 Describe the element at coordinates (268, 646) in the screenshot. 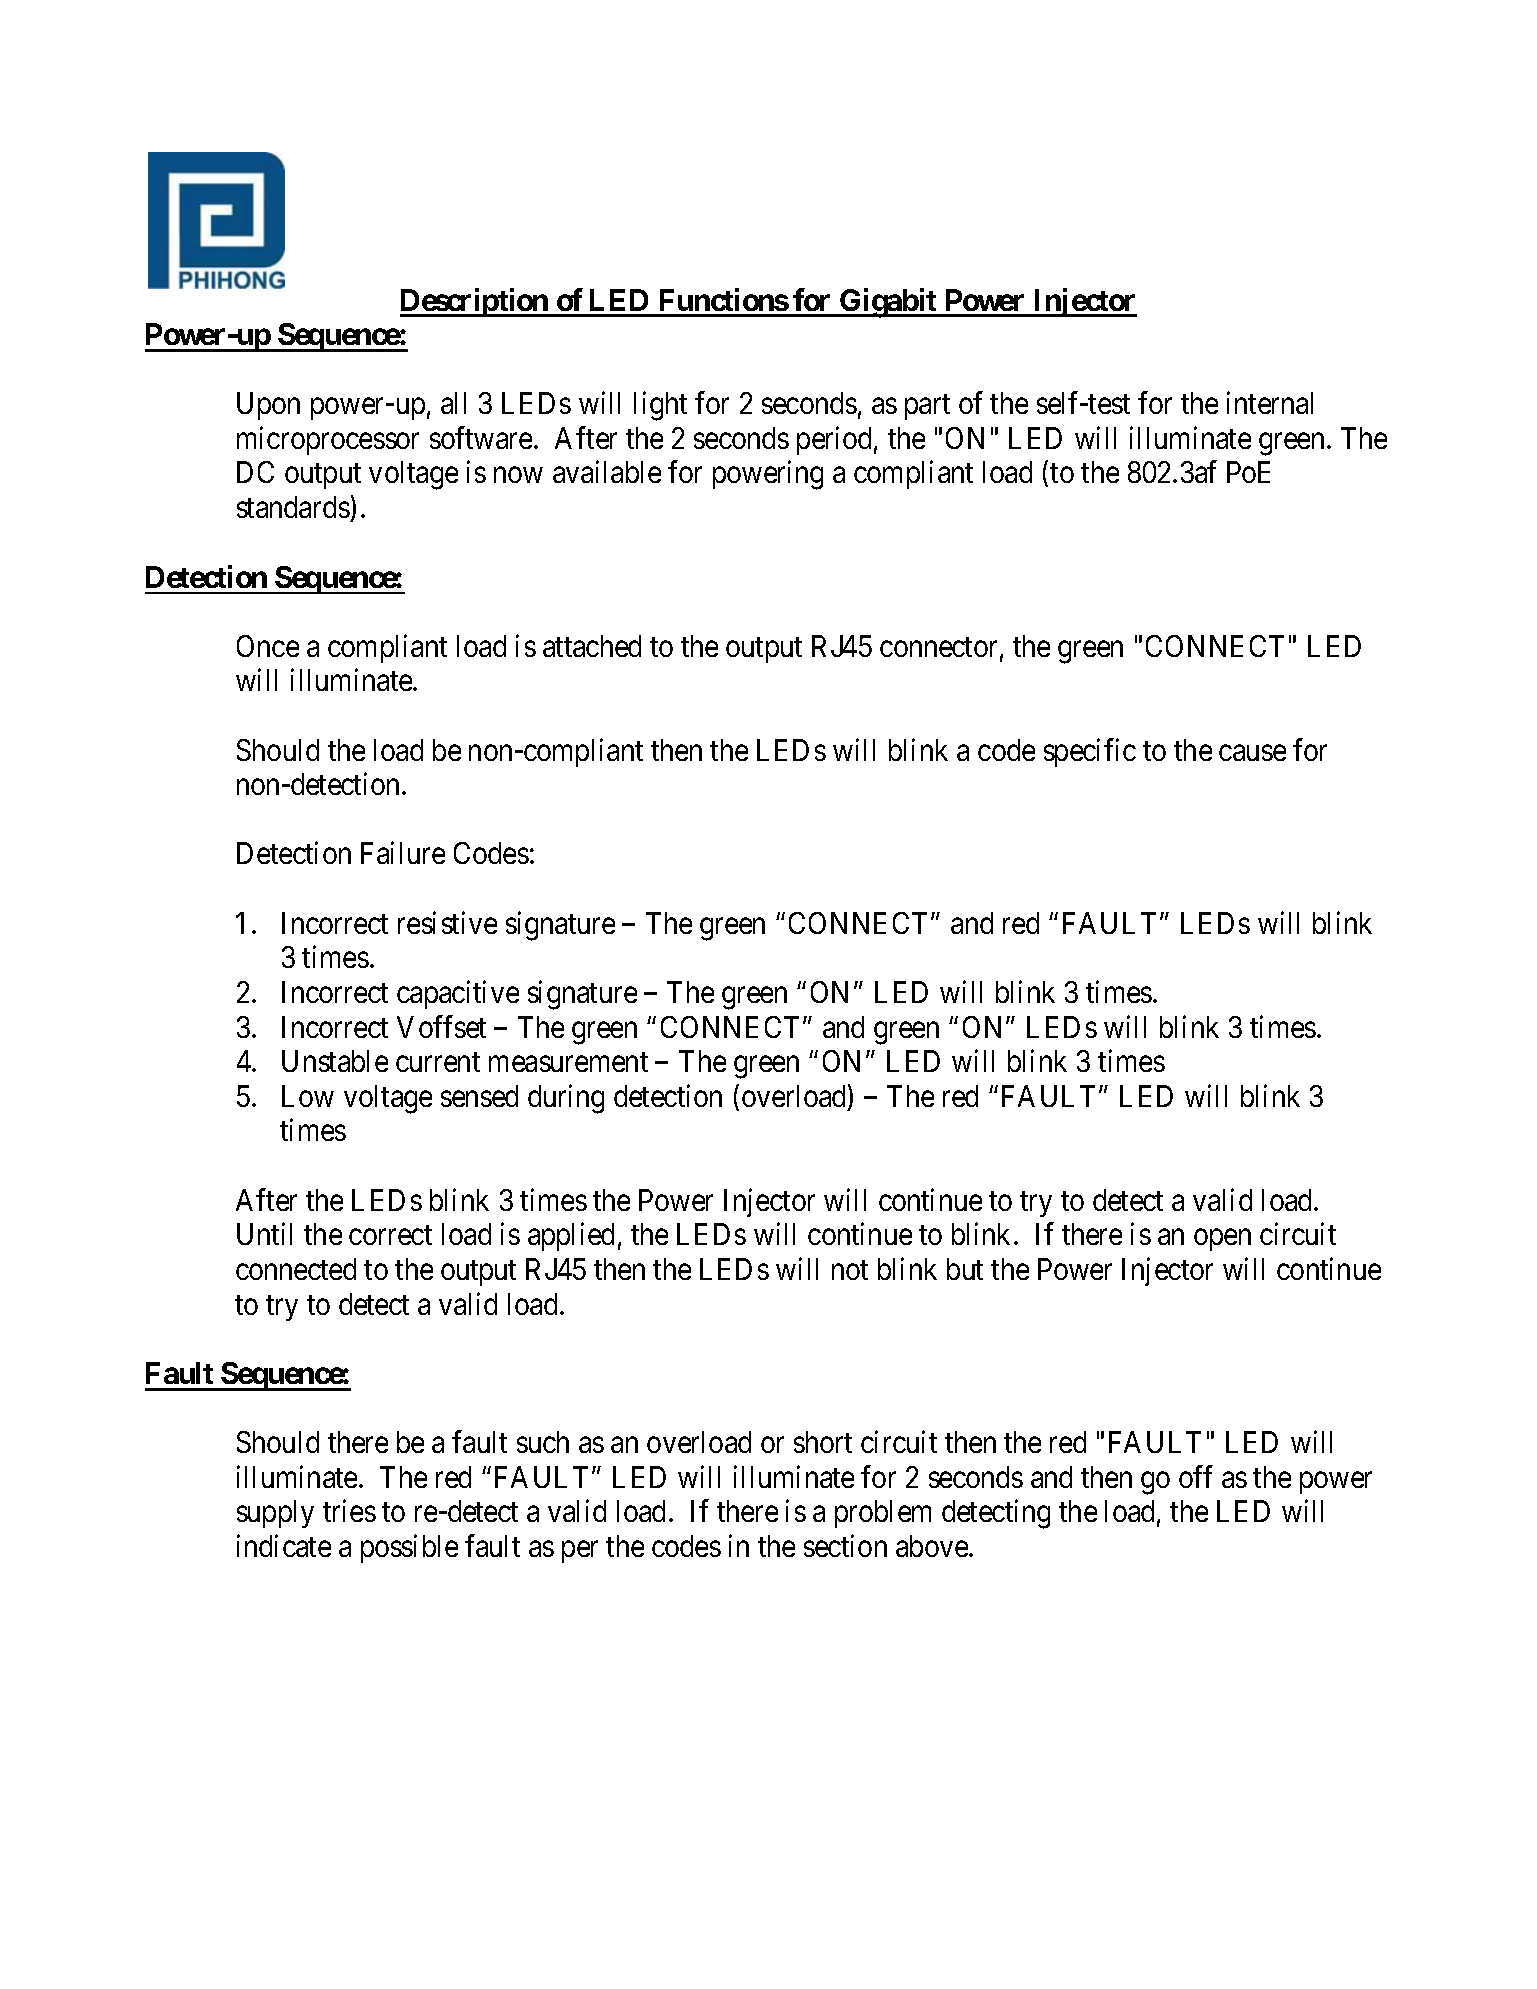

I see `Once` at that location.
